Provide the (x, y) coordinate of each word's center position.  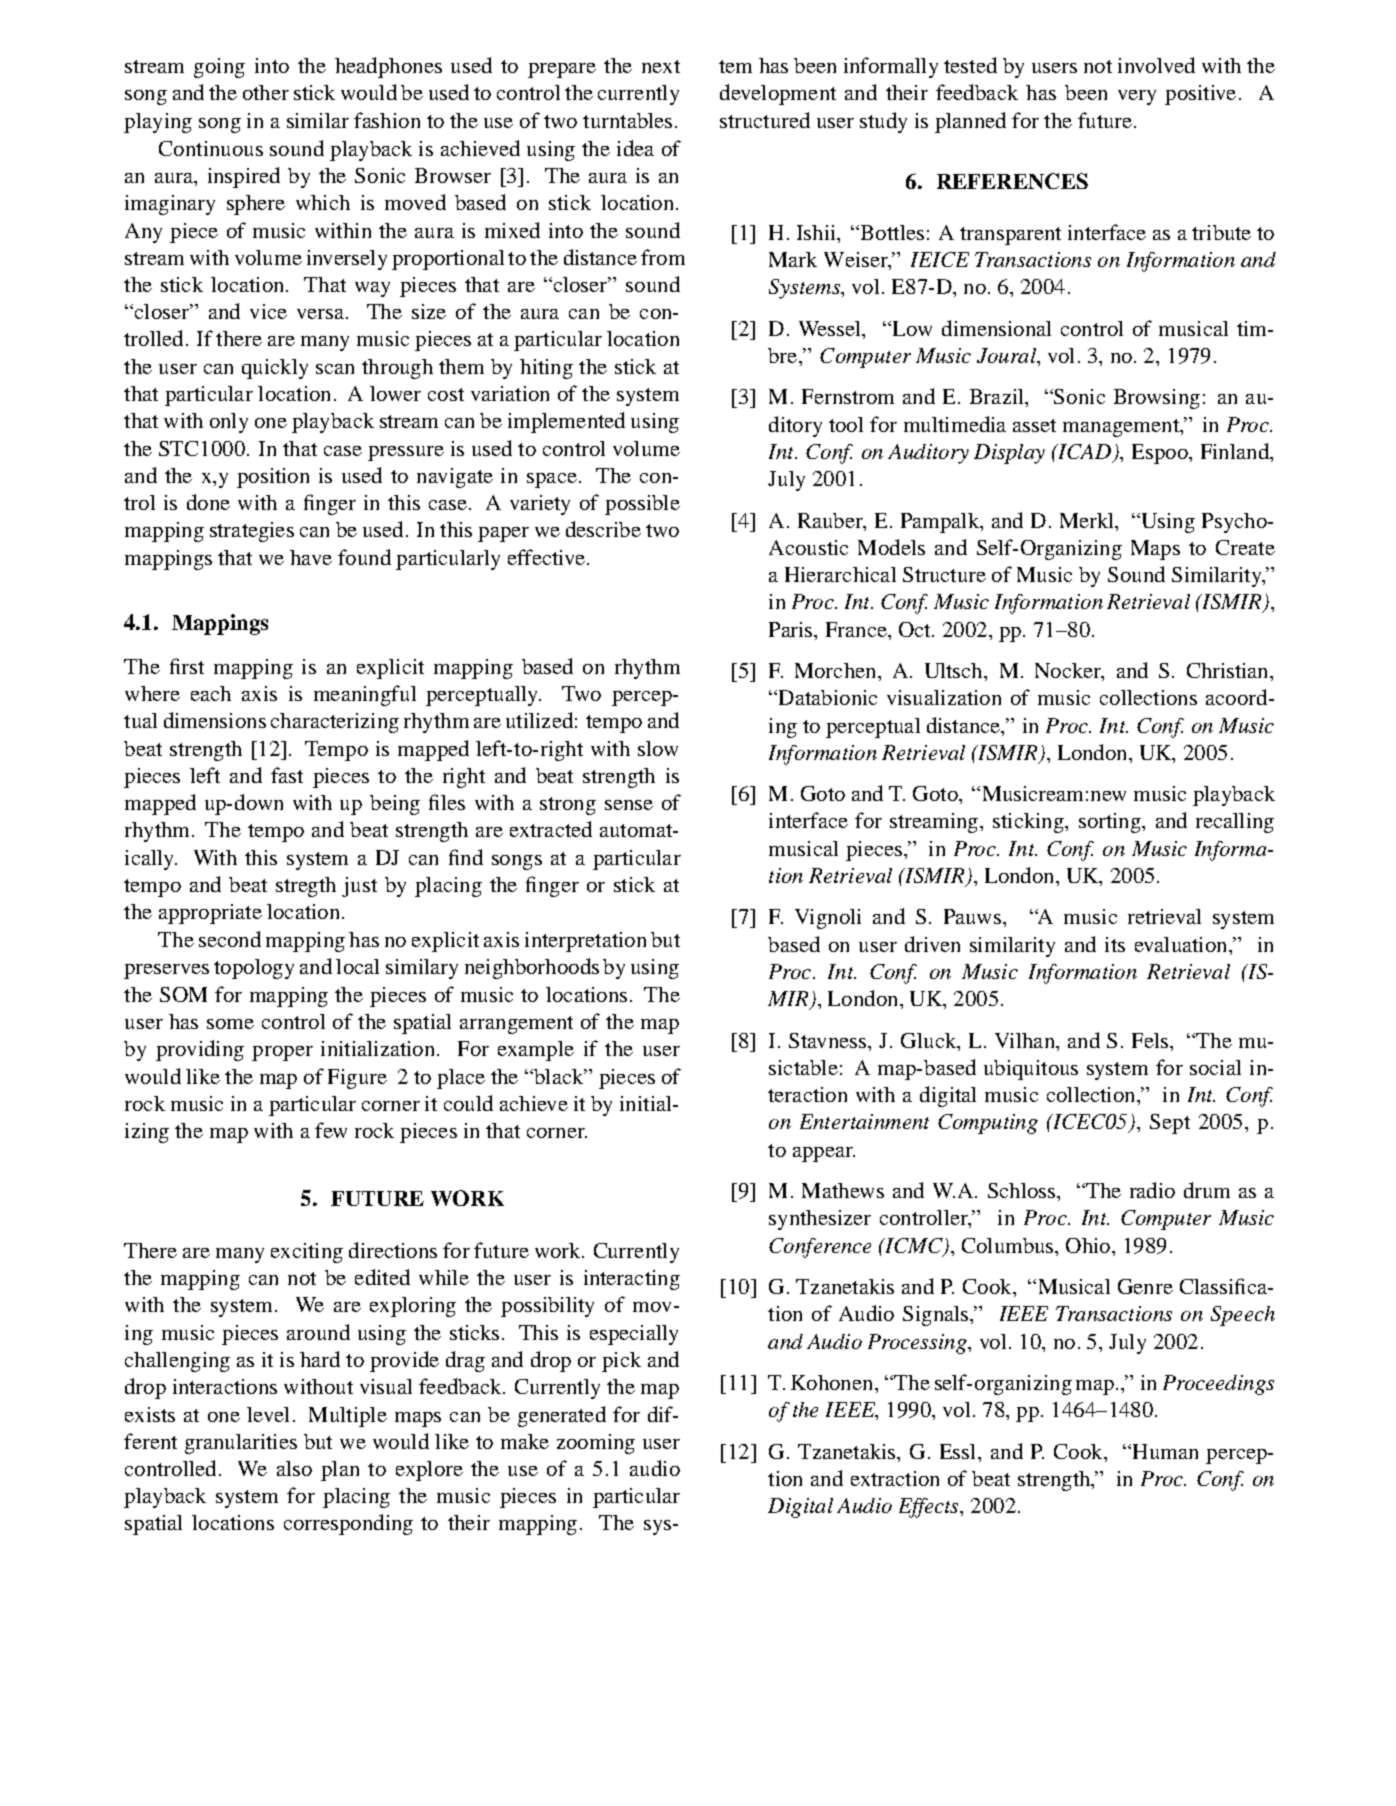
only (229, 423)
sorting (1111, 823)
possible (642, 505)
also (294, 1468)
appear (824, 1154)
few (331, 1130)
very (1137, 97)
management (1122, 428)
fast (287, 775)
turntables (627, 120)
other (266, 92)
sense (629, 805)
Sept (1170, 1124)
